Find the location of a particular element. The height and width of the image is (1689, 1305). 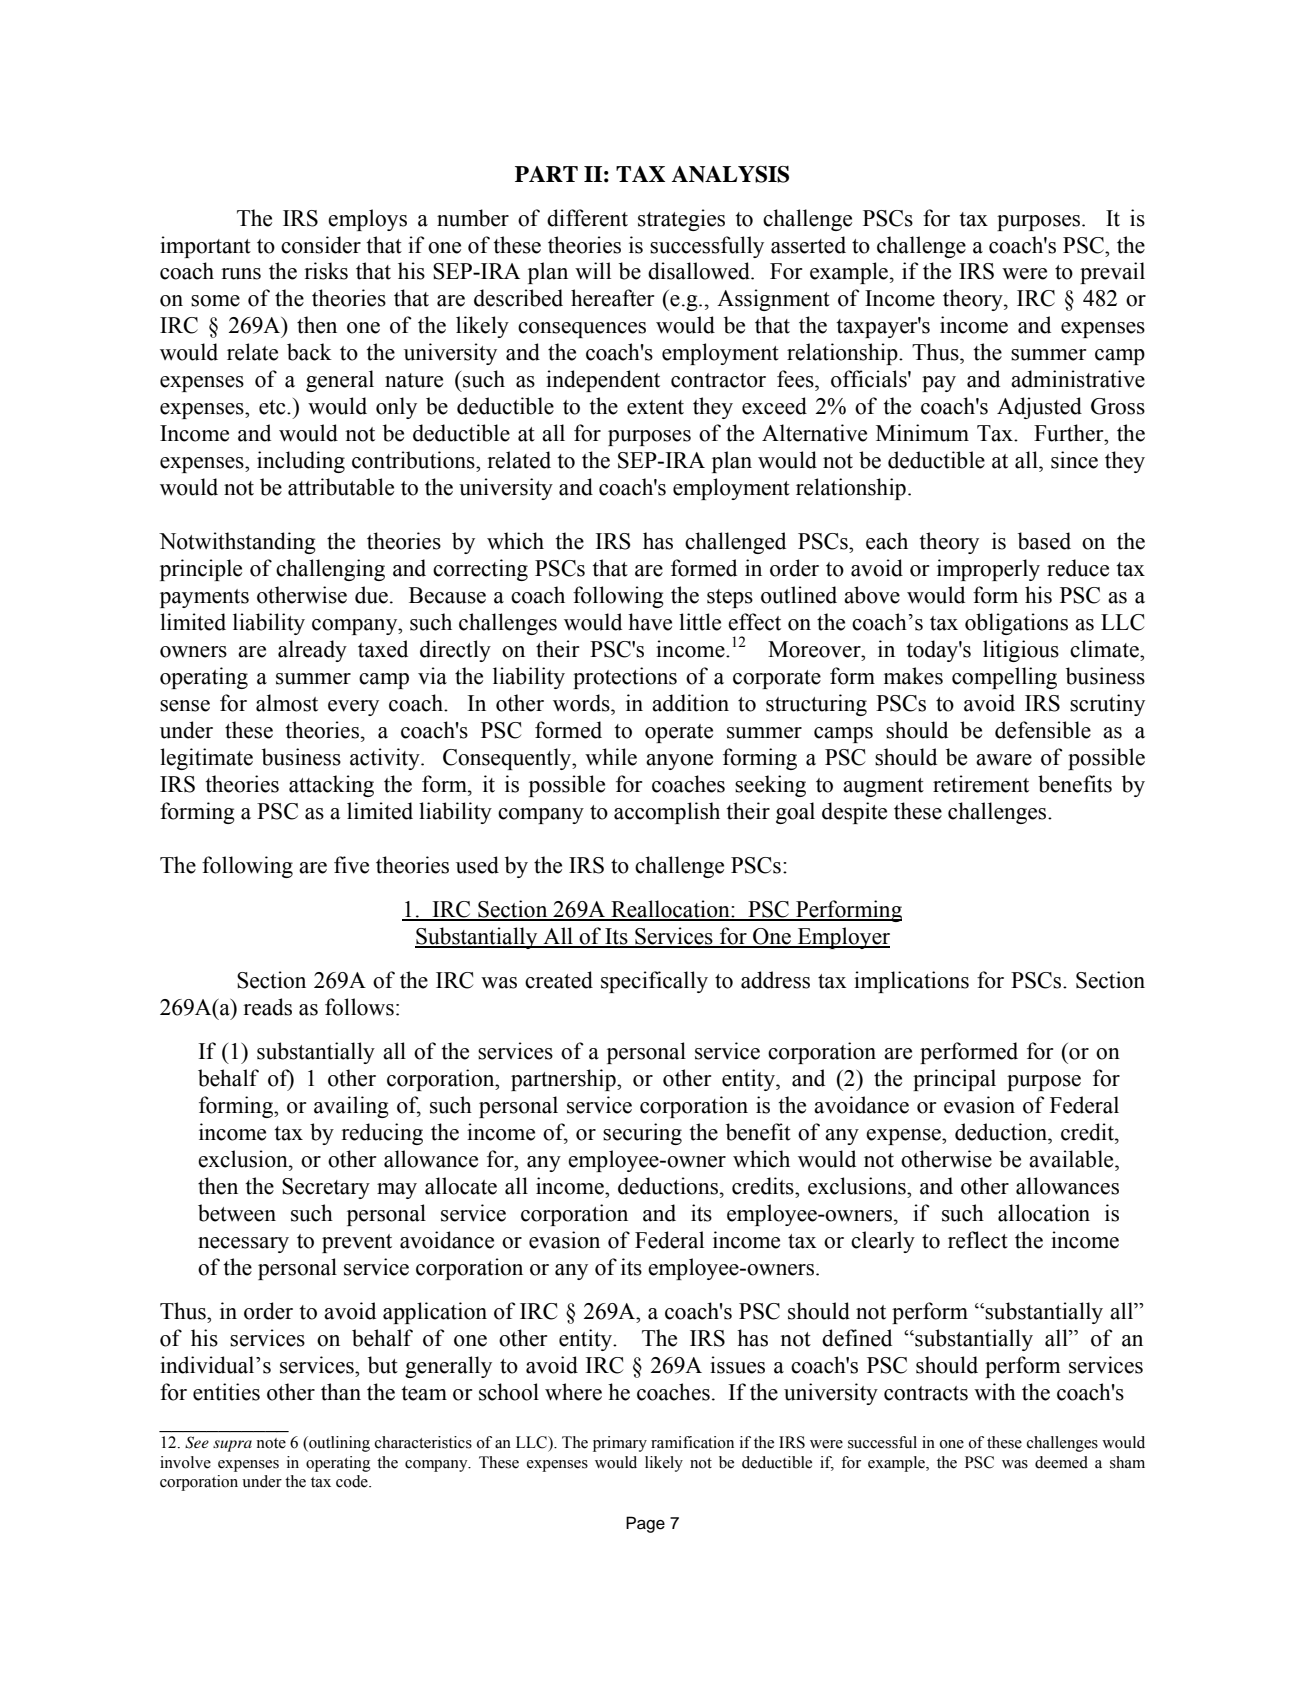

strategies is located at coordinates (681, 220).
